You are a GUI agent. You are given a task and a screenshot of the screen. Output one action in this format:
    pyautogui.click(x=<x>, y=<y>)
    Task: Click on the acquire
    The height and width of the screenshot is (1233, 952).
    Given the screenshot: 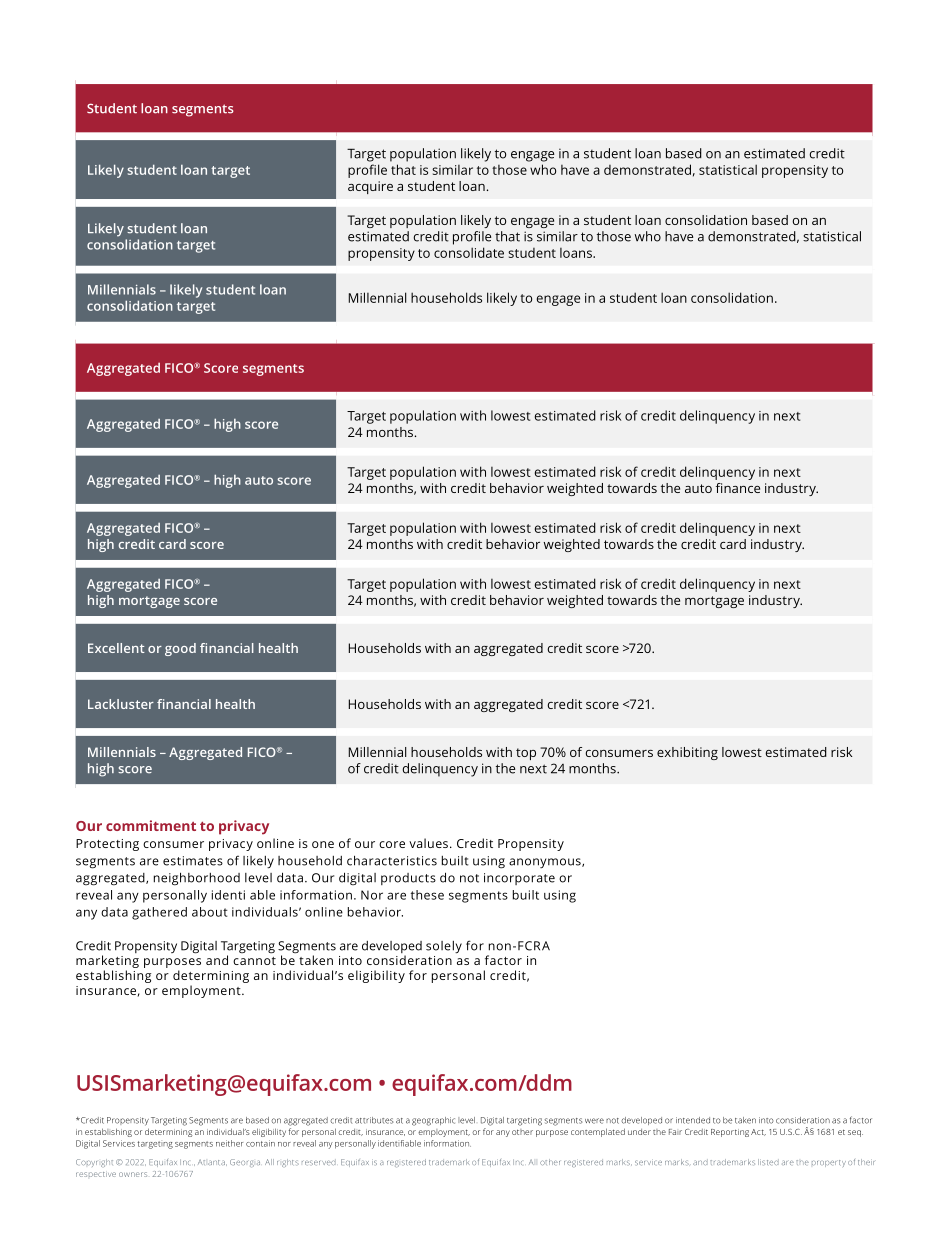 What is the action you would take?
    pyautogui.click(x=370, y=187)
